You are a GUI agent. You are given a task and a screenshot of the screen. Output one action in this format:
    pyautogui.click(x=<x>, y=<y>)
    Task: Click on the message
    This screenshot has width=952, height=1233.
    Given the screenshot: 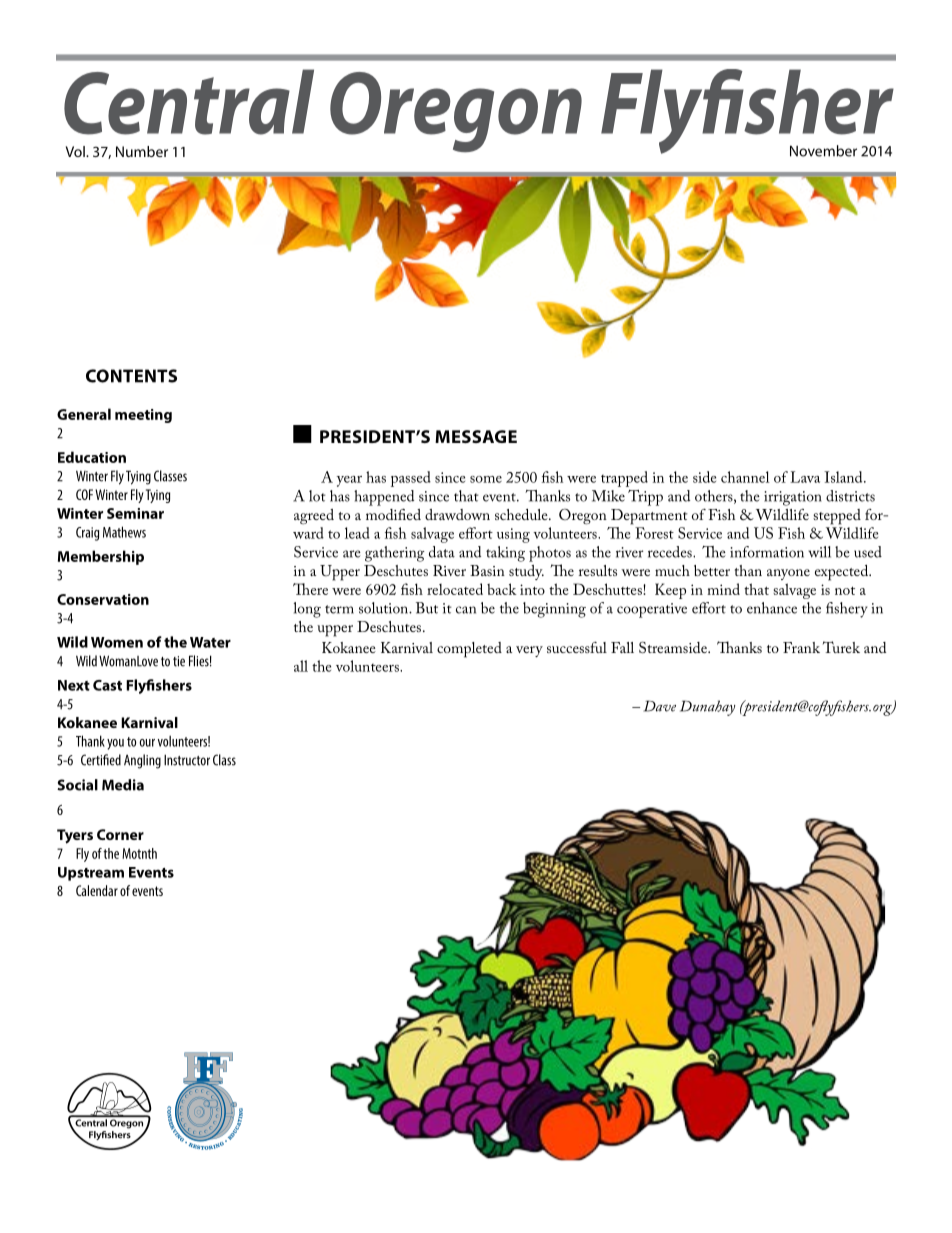 What is the action you would take?
    pyautogui.click(x=476, y=436)
